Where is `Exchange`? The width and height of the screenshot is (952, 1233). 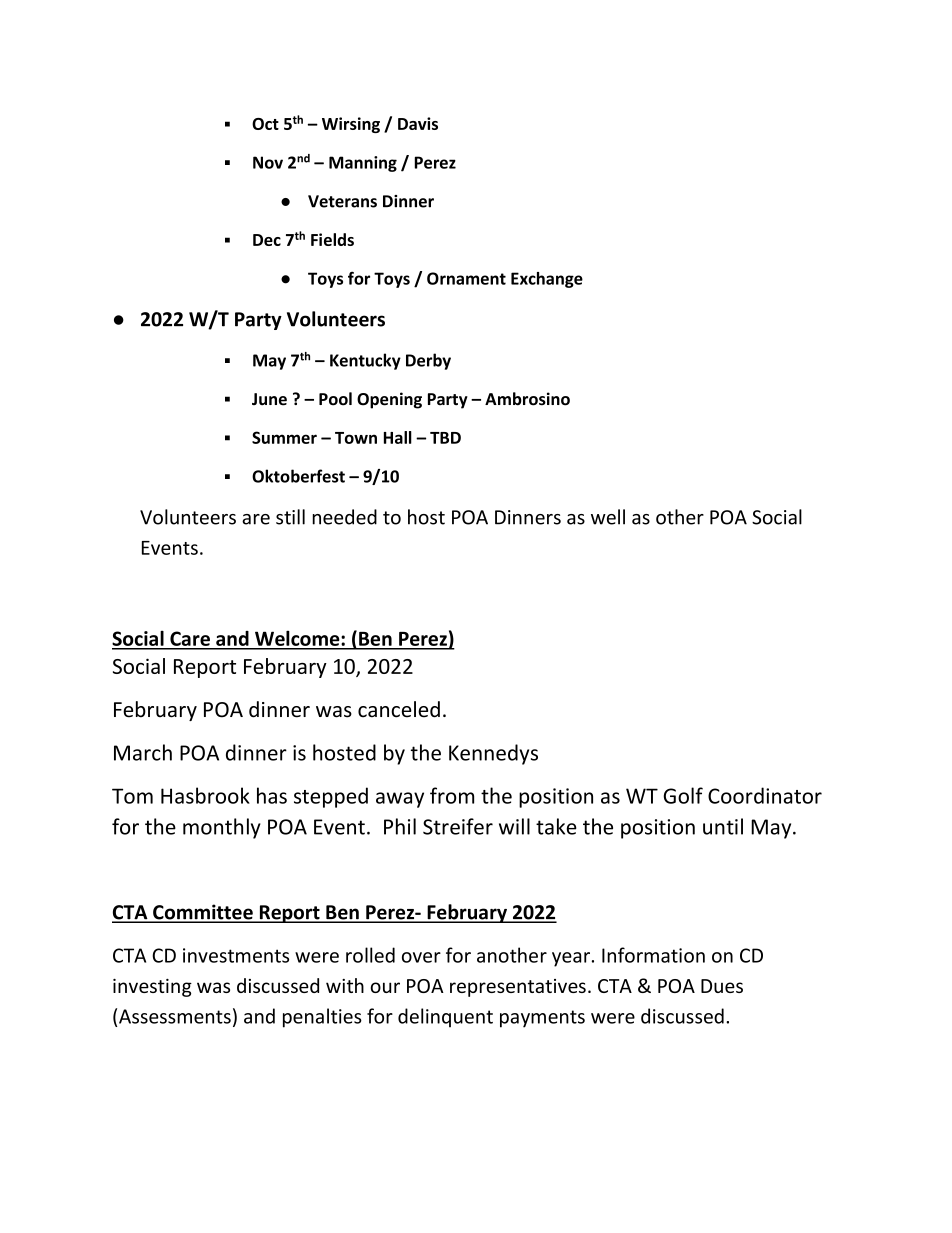
Exchange is located at coordinates (547, 280).
